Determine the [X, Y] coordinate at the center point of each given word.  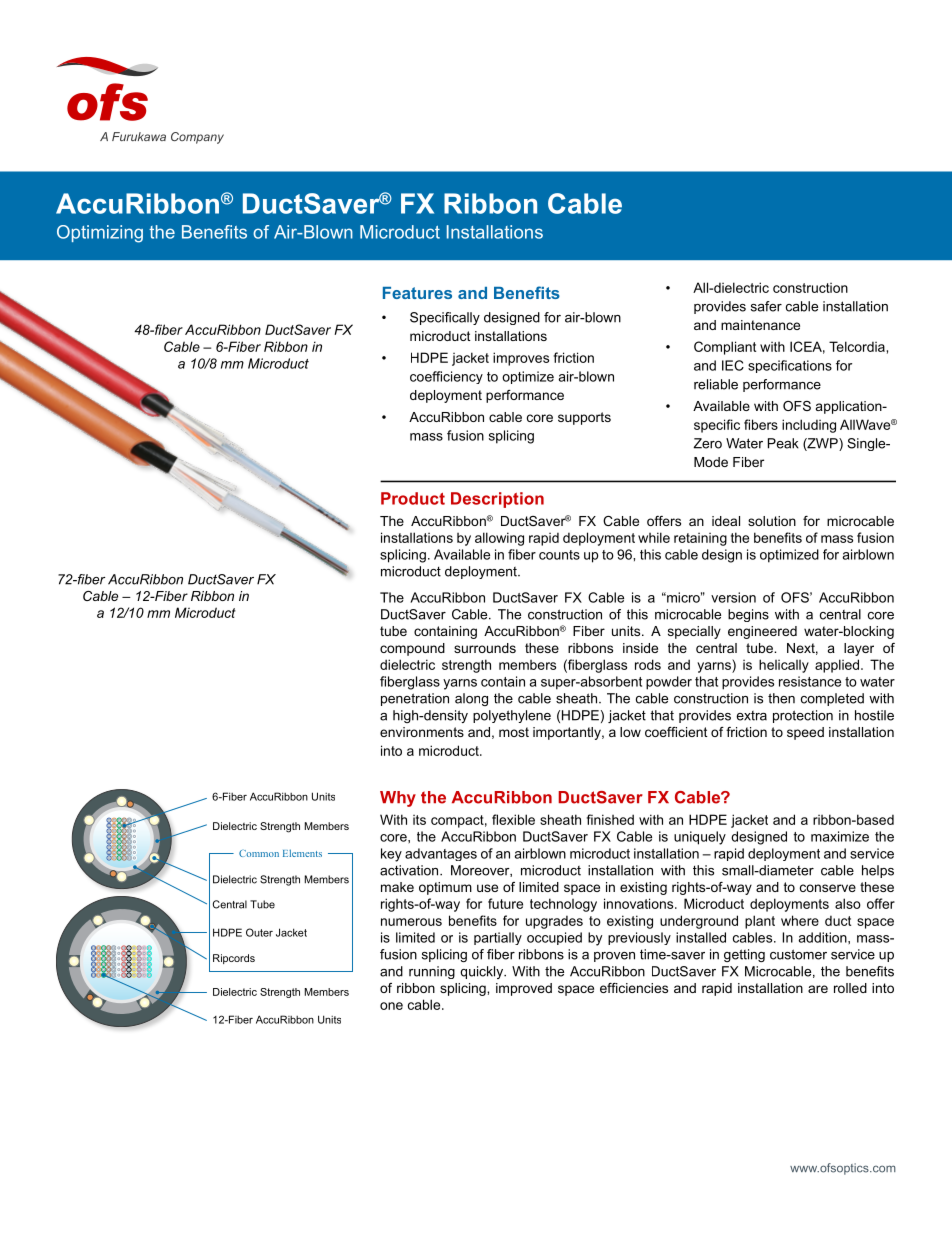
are [818, 989]
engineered [762, 632]
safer [766, 306]
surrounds [485, 648]
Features [417, 293]
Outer [259, 932]
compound [412, 649]
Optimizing [100, 234]
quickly [482, 972]
